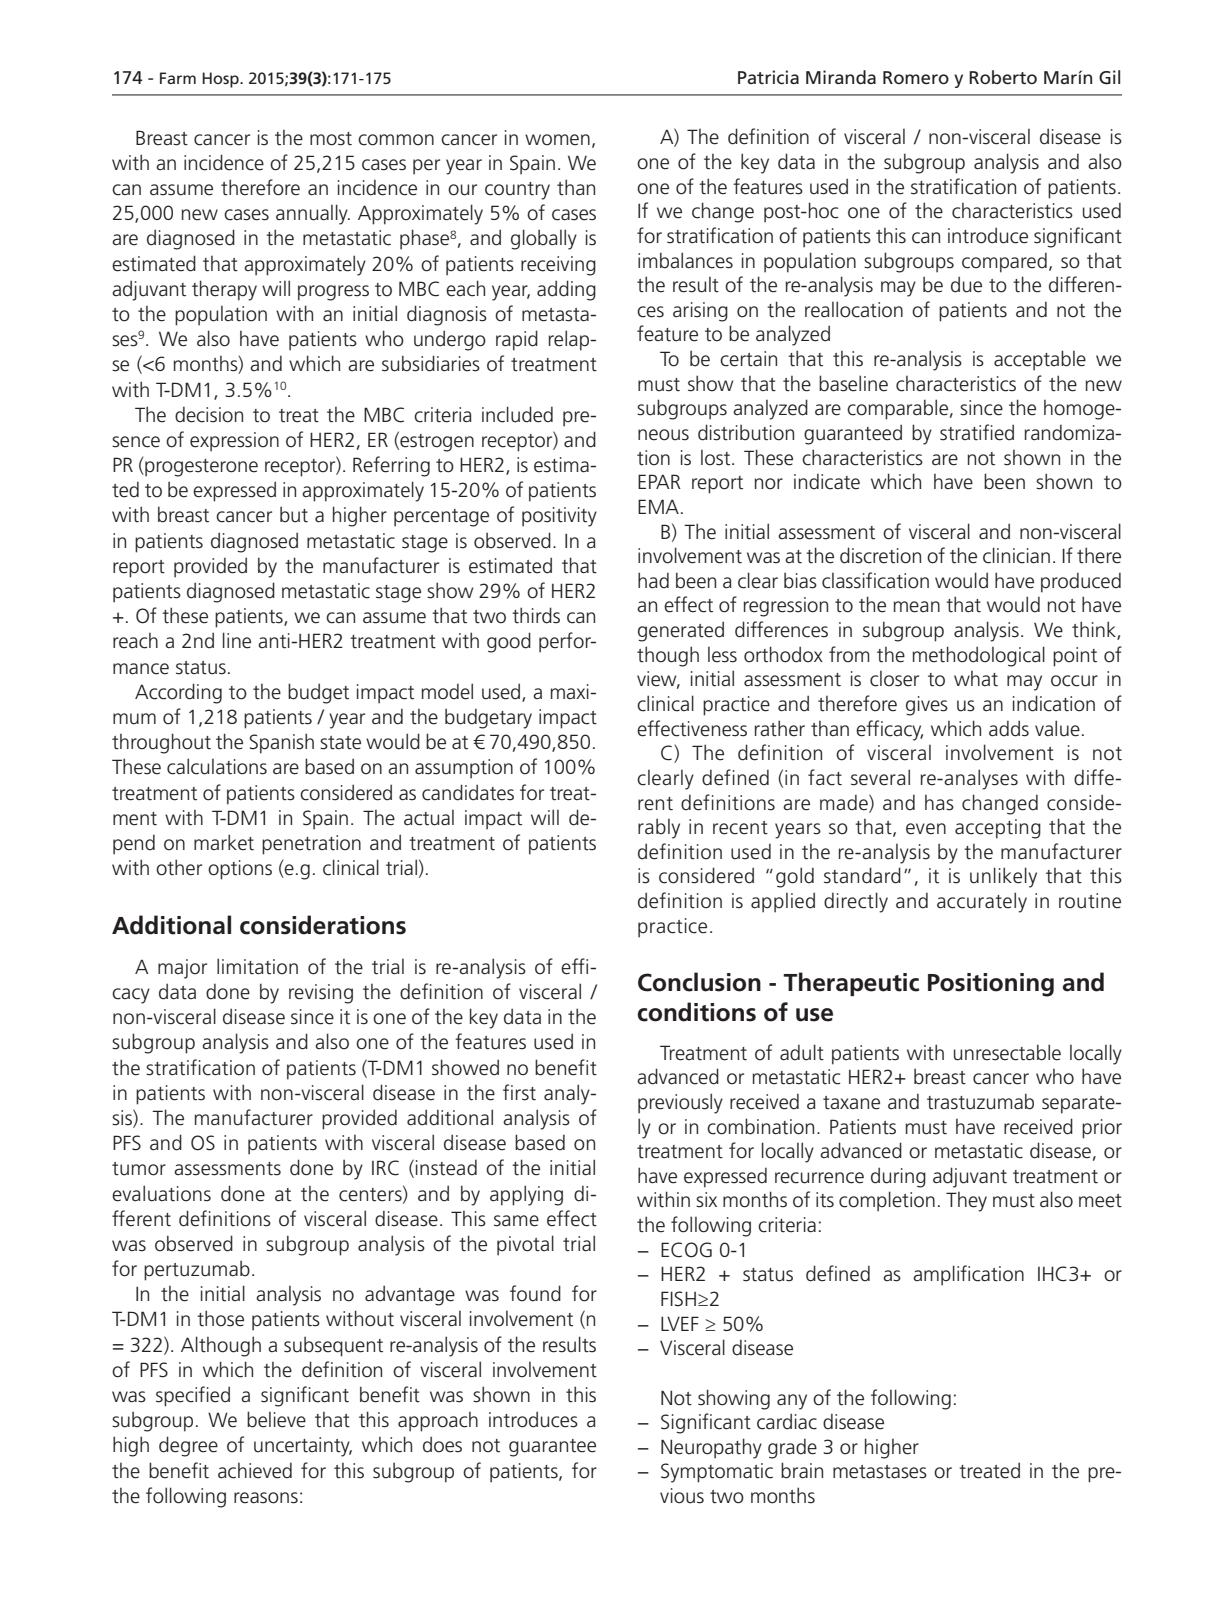  I want to click on Roberto, so click(1003, 77).
